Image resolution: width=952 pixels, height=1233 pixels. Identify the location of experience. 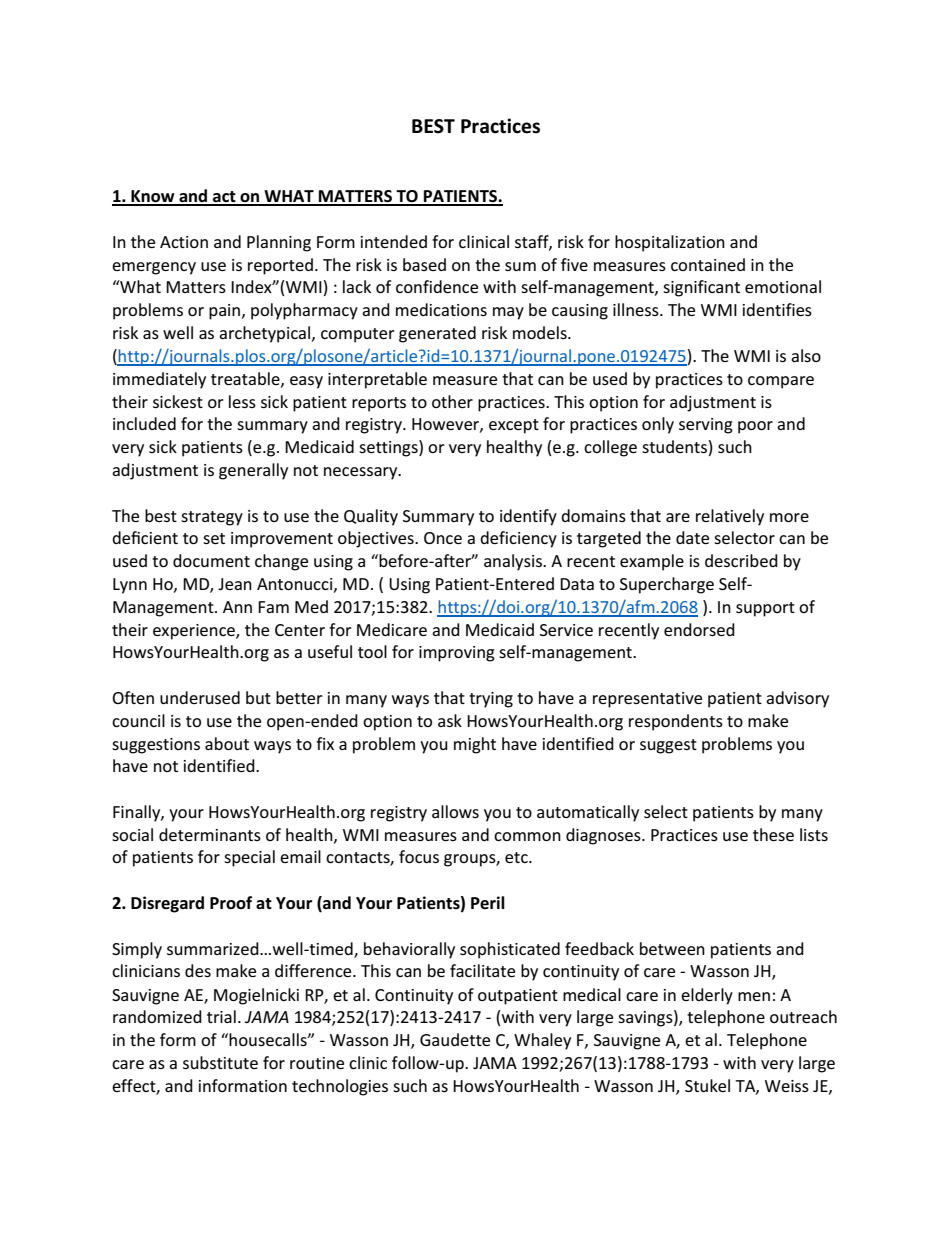
(195, 632).
